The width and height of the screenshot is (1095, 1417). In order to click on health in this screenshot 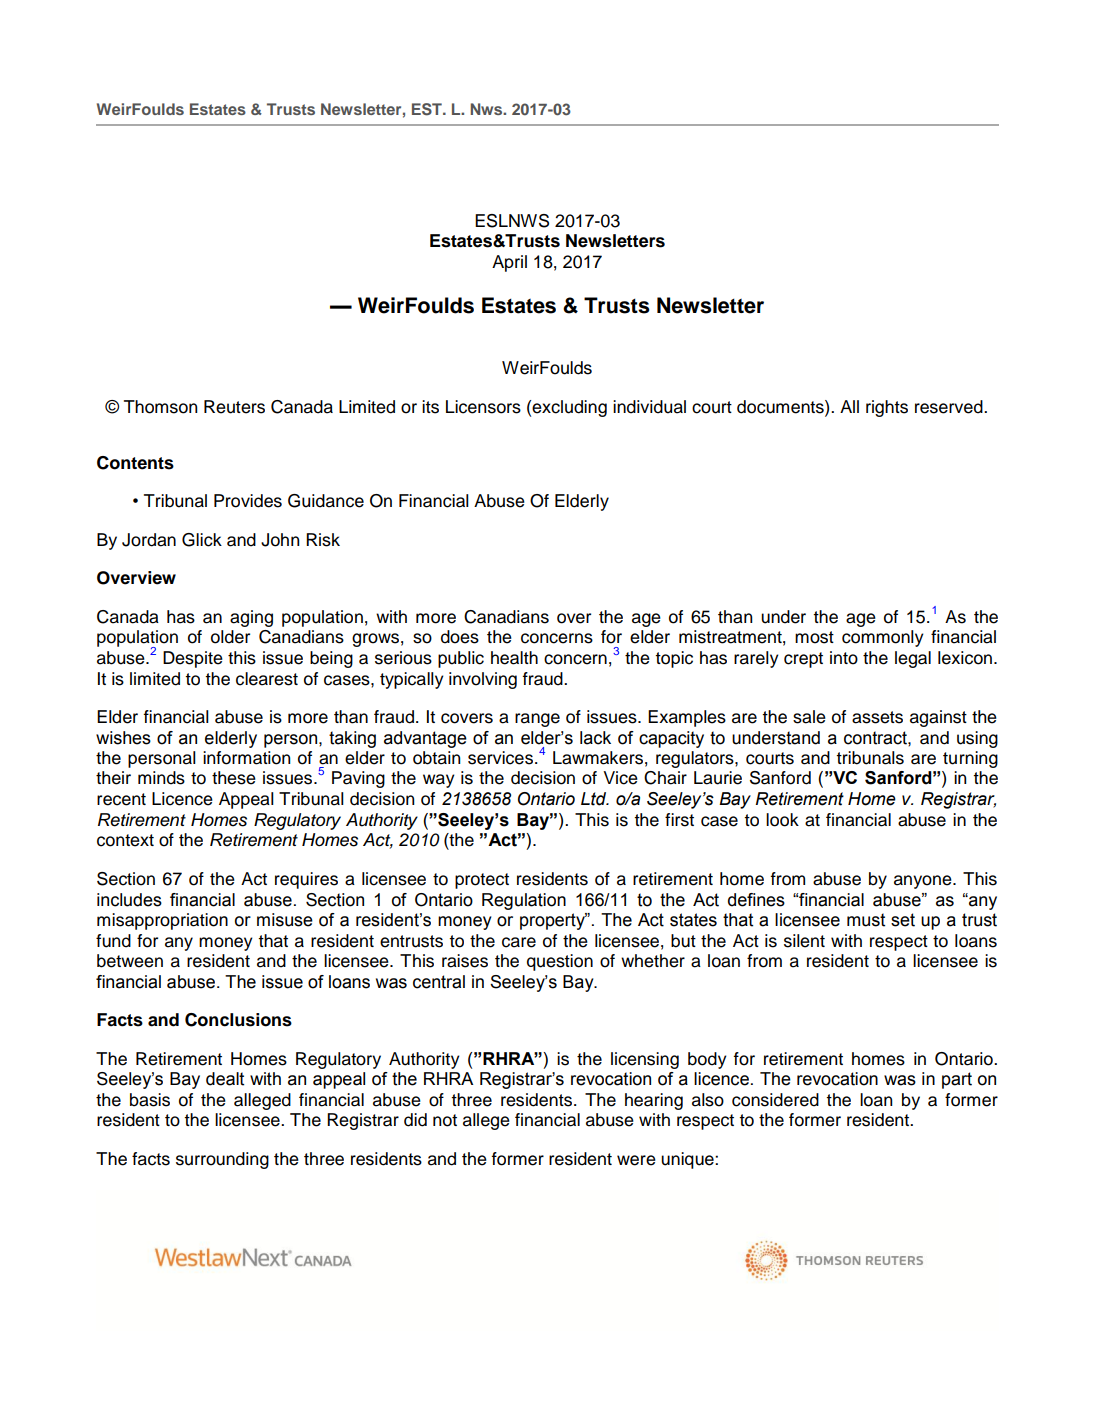, I will do `click(514, 658)`.
